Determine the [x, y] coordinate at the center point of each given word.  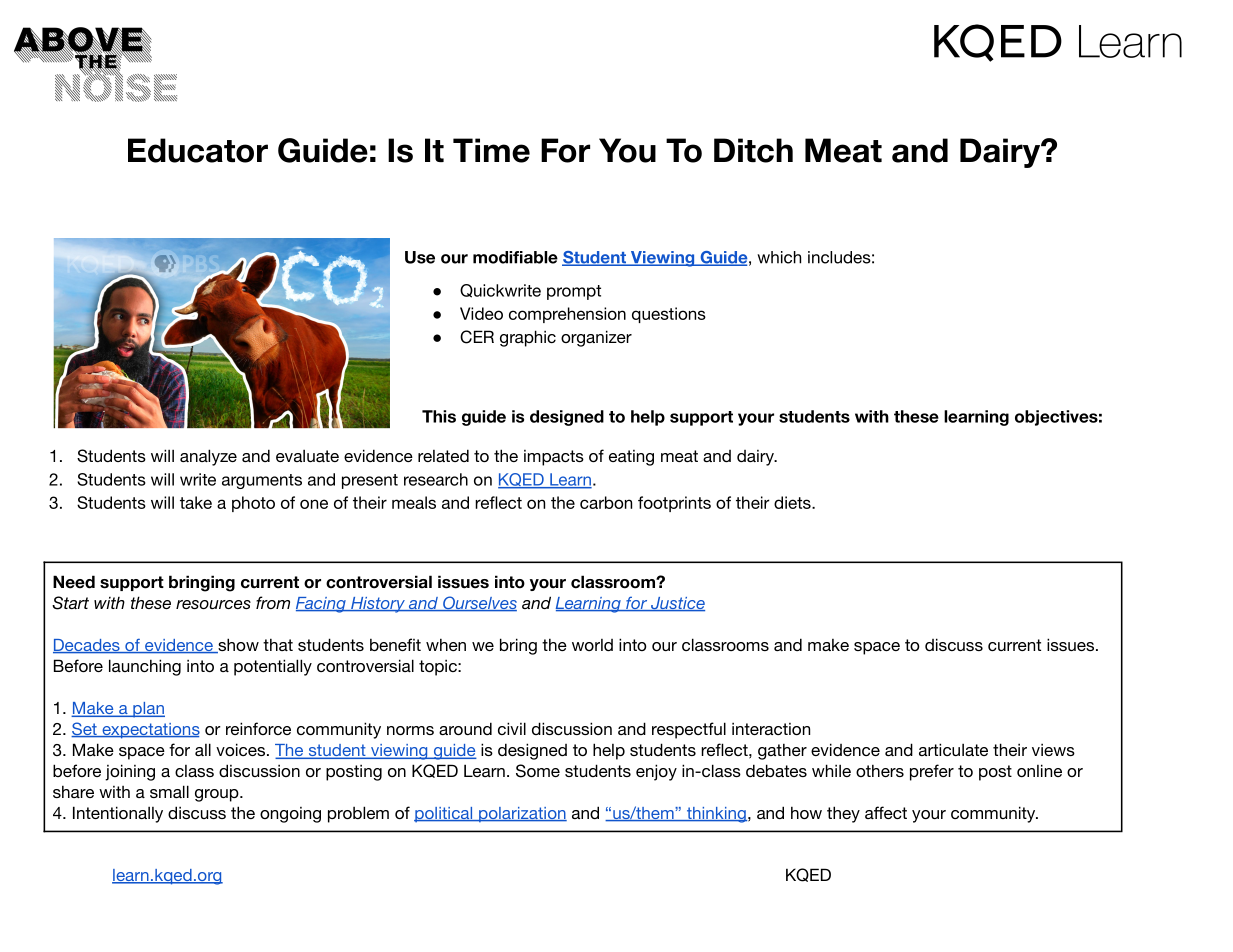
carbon [606, 502]
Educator [198, 150]
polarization [522, 815]
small [169, 791]
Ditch [753, 150]
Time [491, 150]
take [196, 502]
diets [793, 502]
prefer [932, 772]
